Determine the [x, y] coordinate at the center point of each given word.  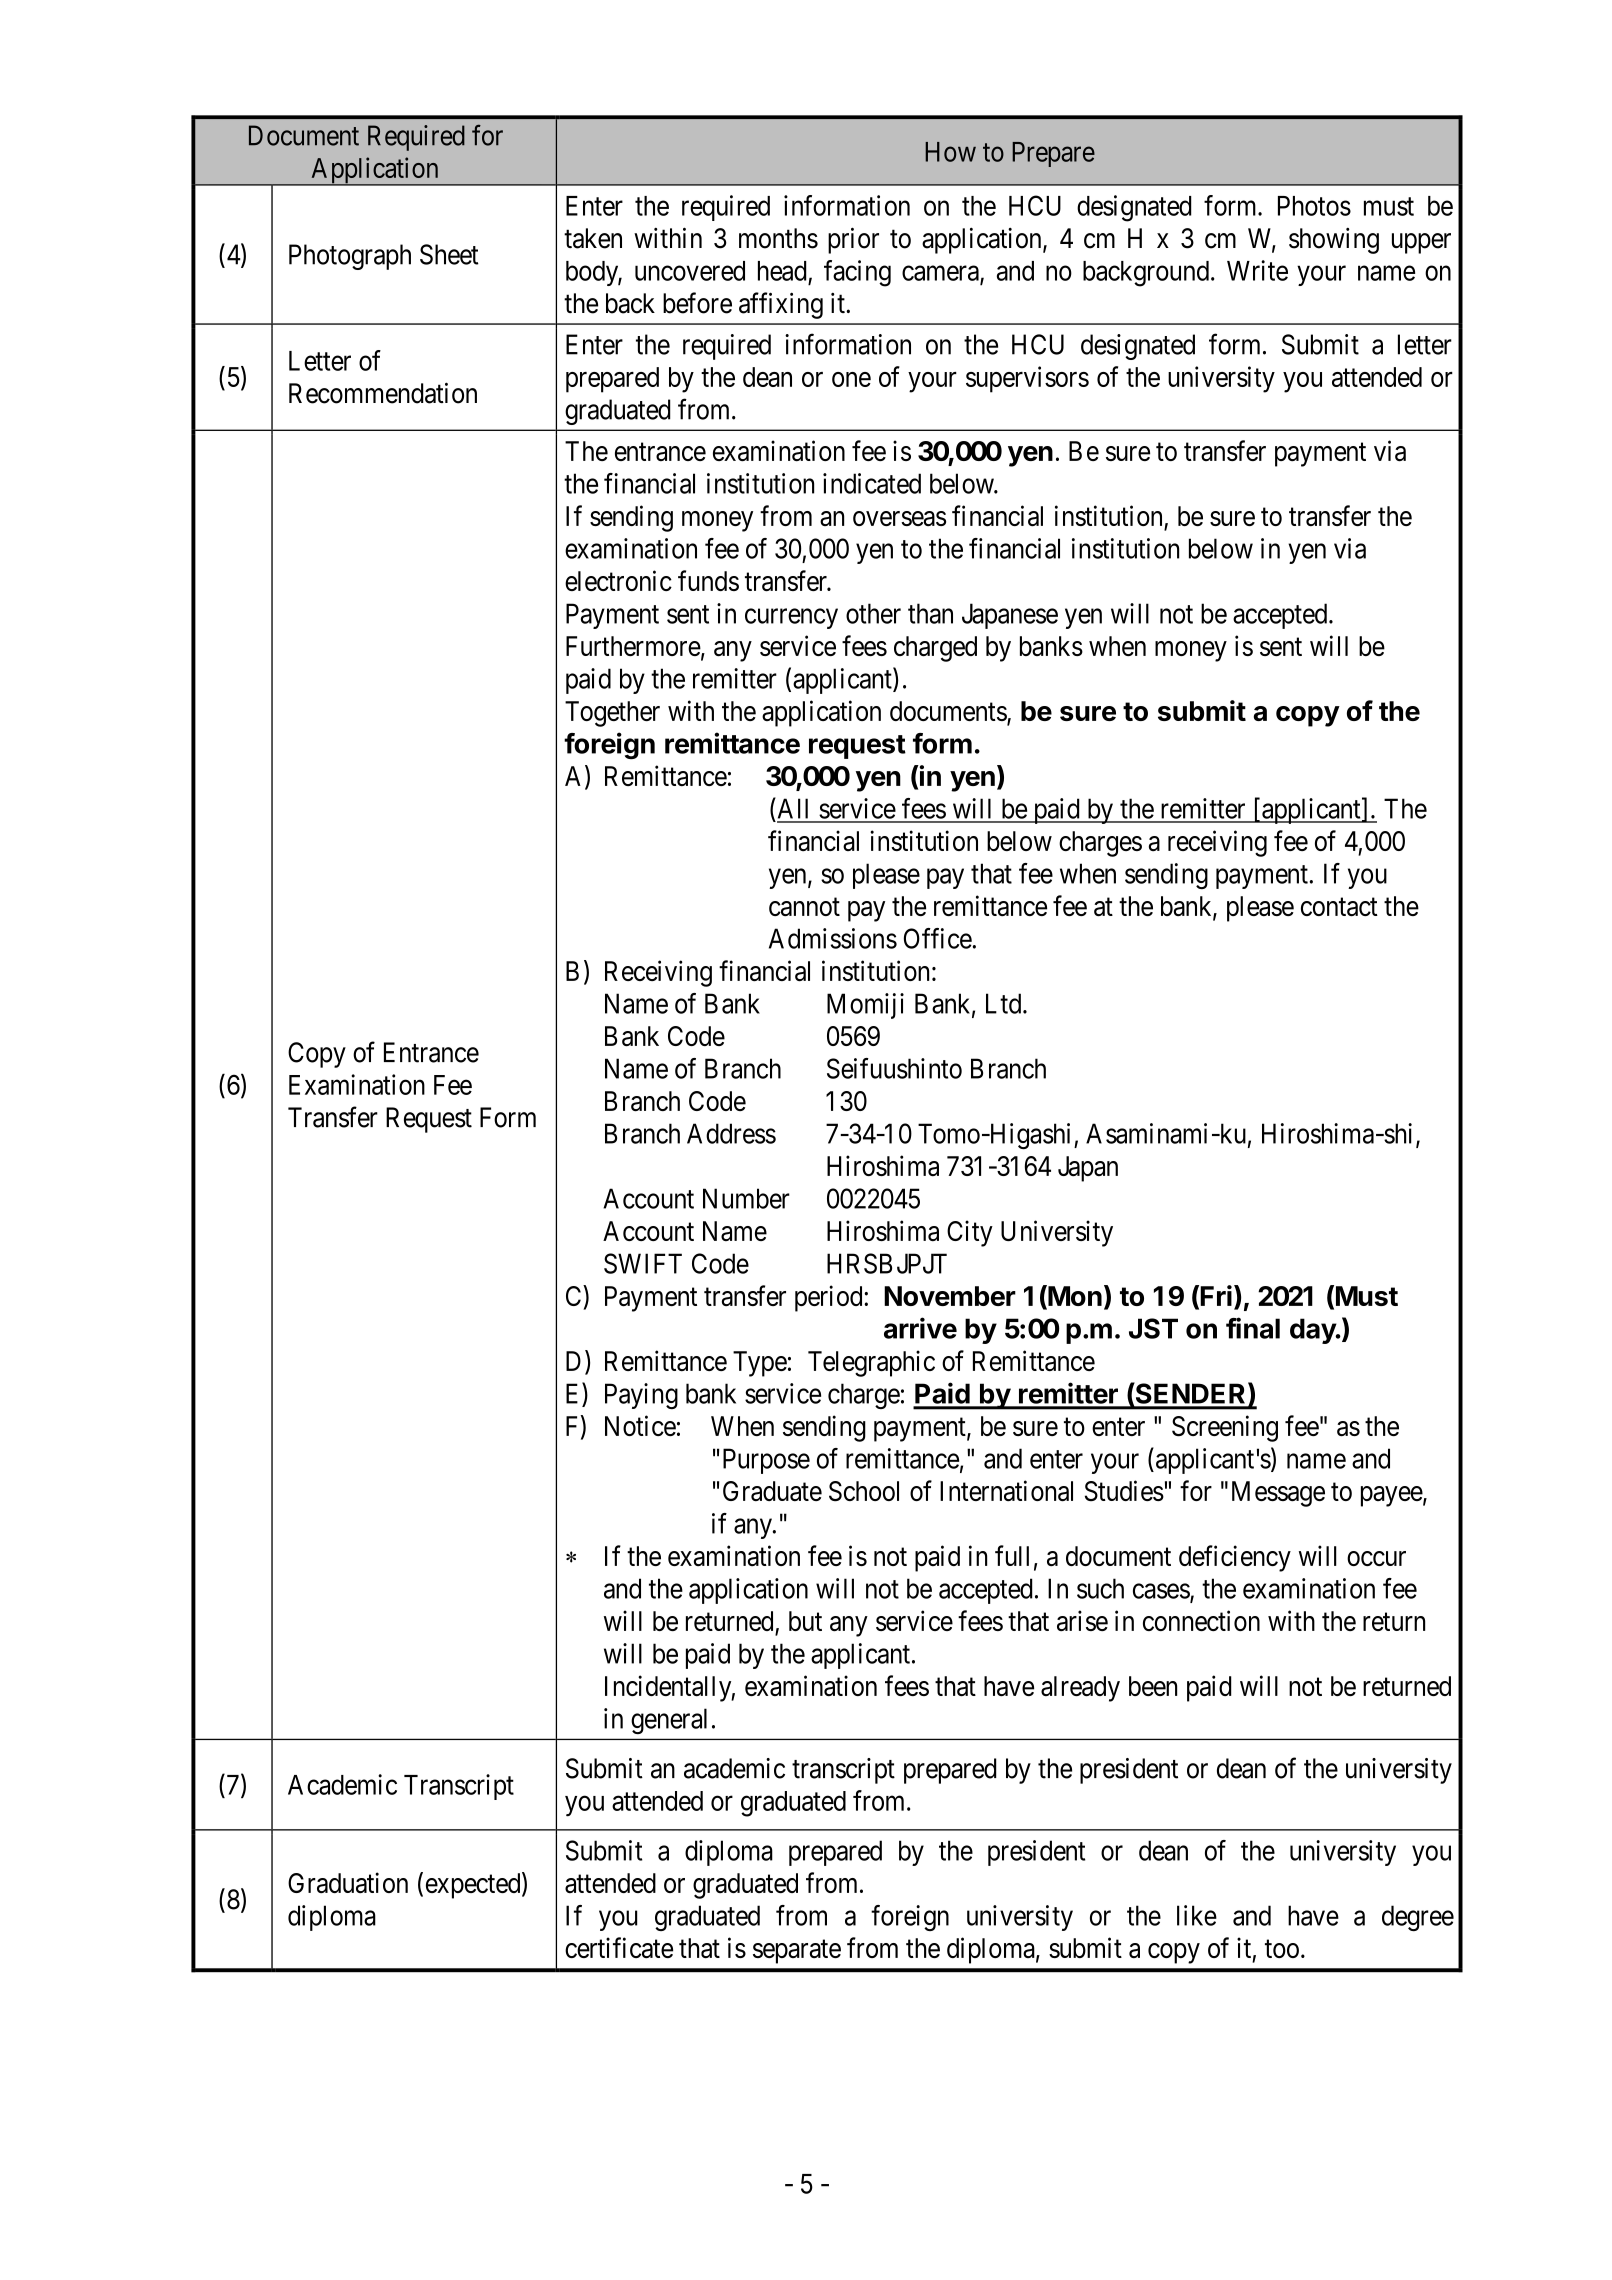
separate [797, 1952]
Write [1257, 270]
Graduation [348, 1882]
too [1282, 1949]
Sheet [449, 254]
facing [857, 273]
